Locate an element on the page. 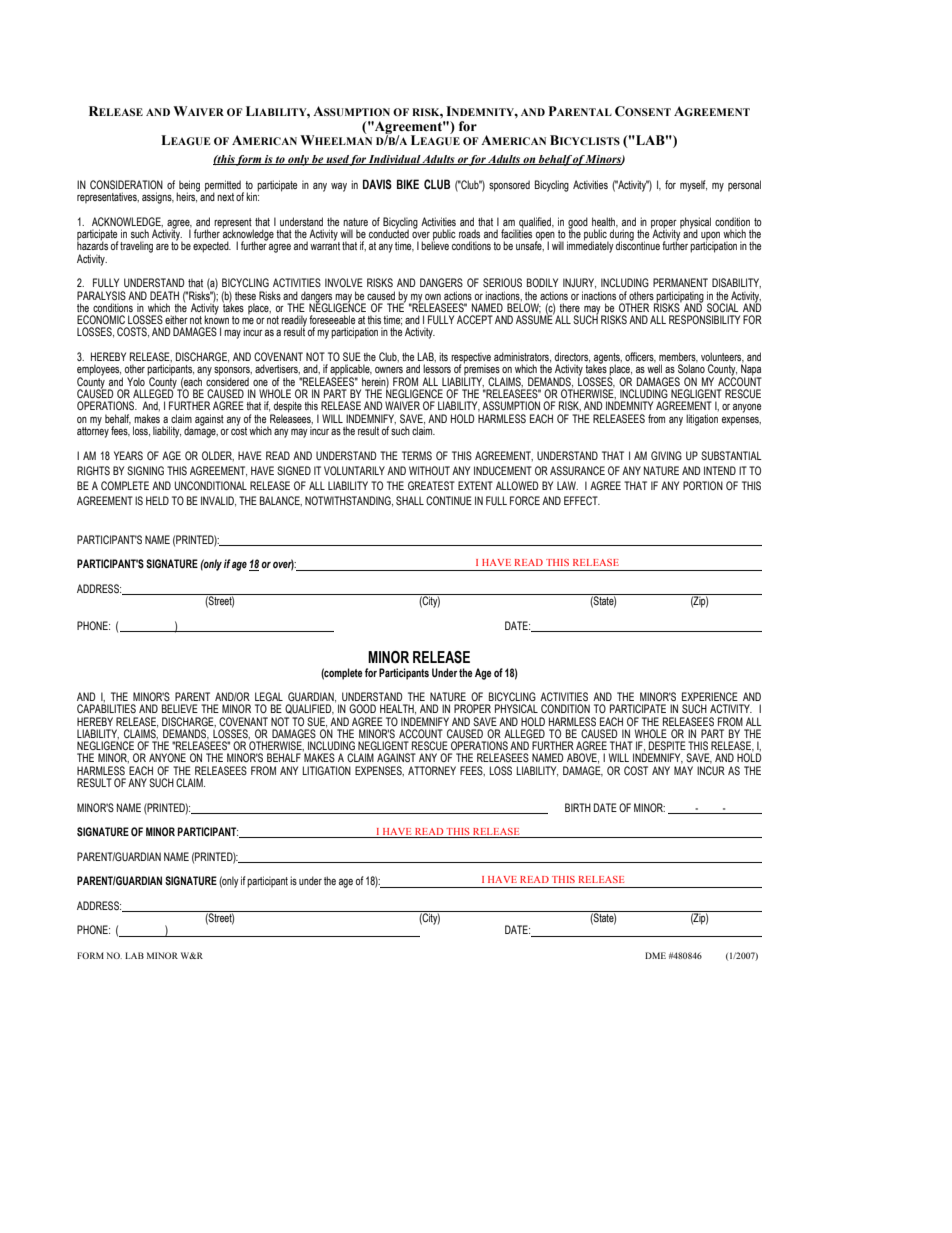 This document has height=1233, width=952. being is located at coordinates (188, 187).
